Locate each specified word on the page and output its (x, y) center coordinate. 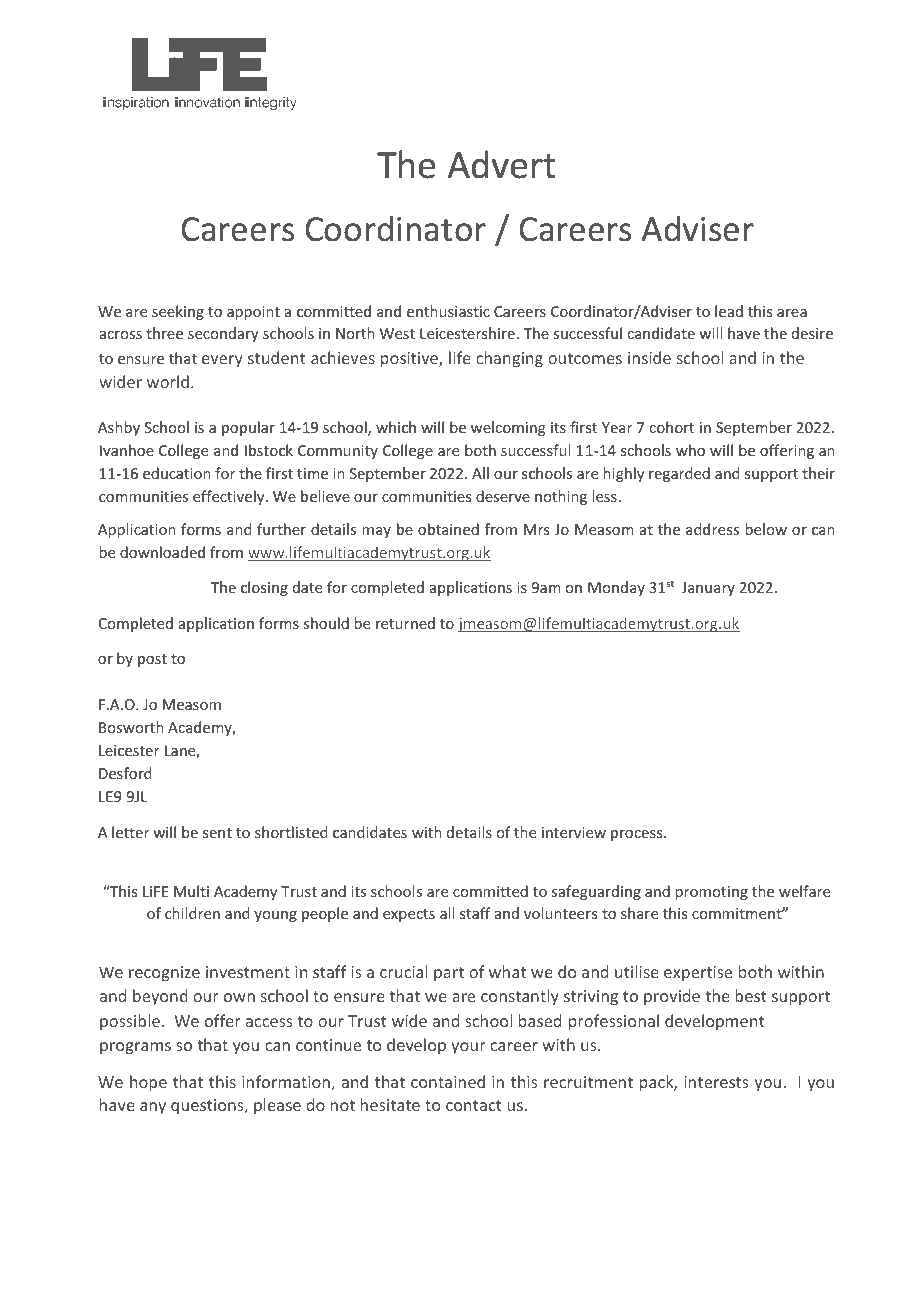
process (638, 835)
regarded (679, 474)
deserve (503, 496)
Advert (501, 164)
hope (148, 1083)
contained (448, 1081)
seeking (178, 312)
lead (729, 311)
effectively (230, 497)
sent (217, 833)
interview (574, 832)
